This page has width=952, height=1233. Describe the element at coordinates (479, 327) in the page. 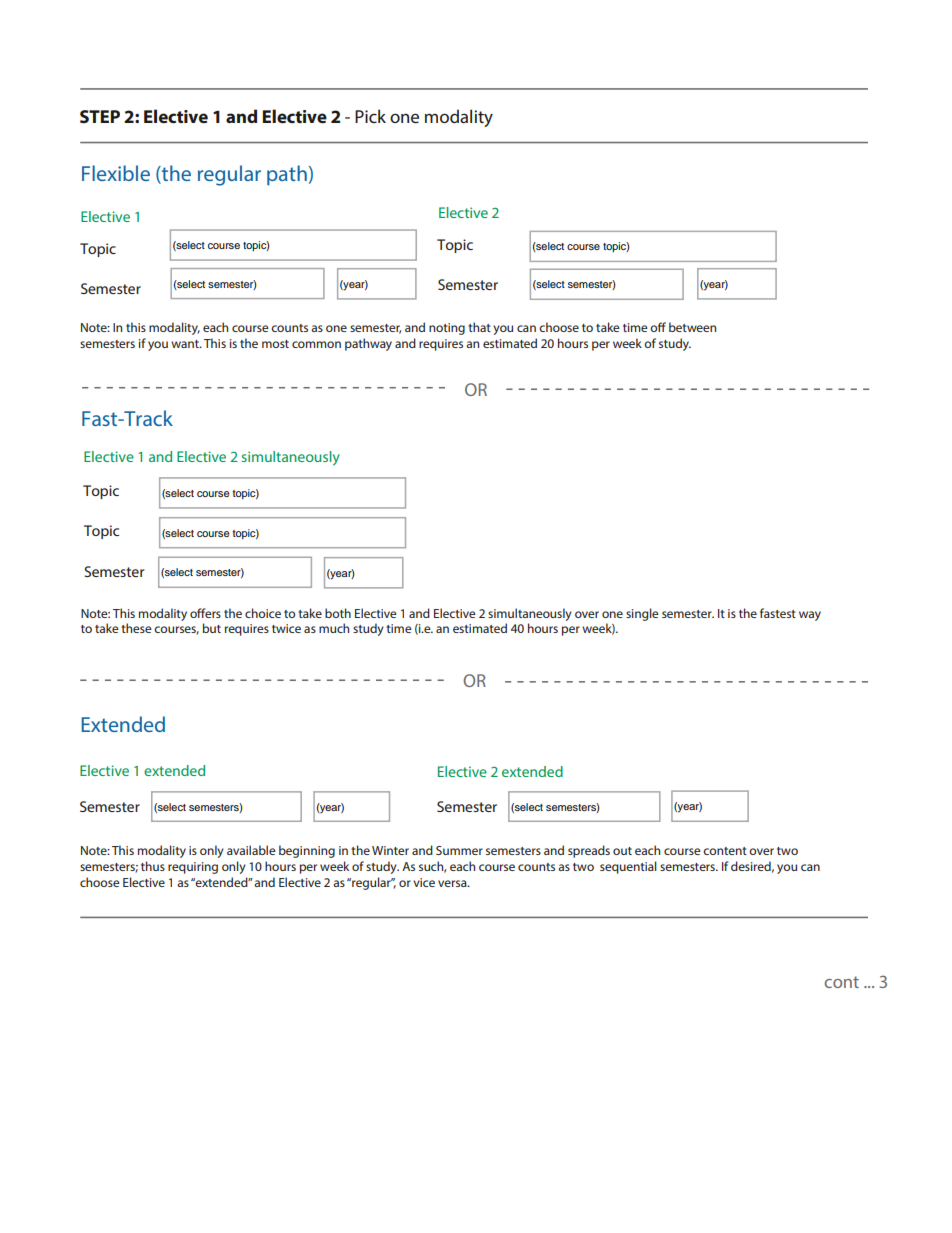

I see `that` at that location.
